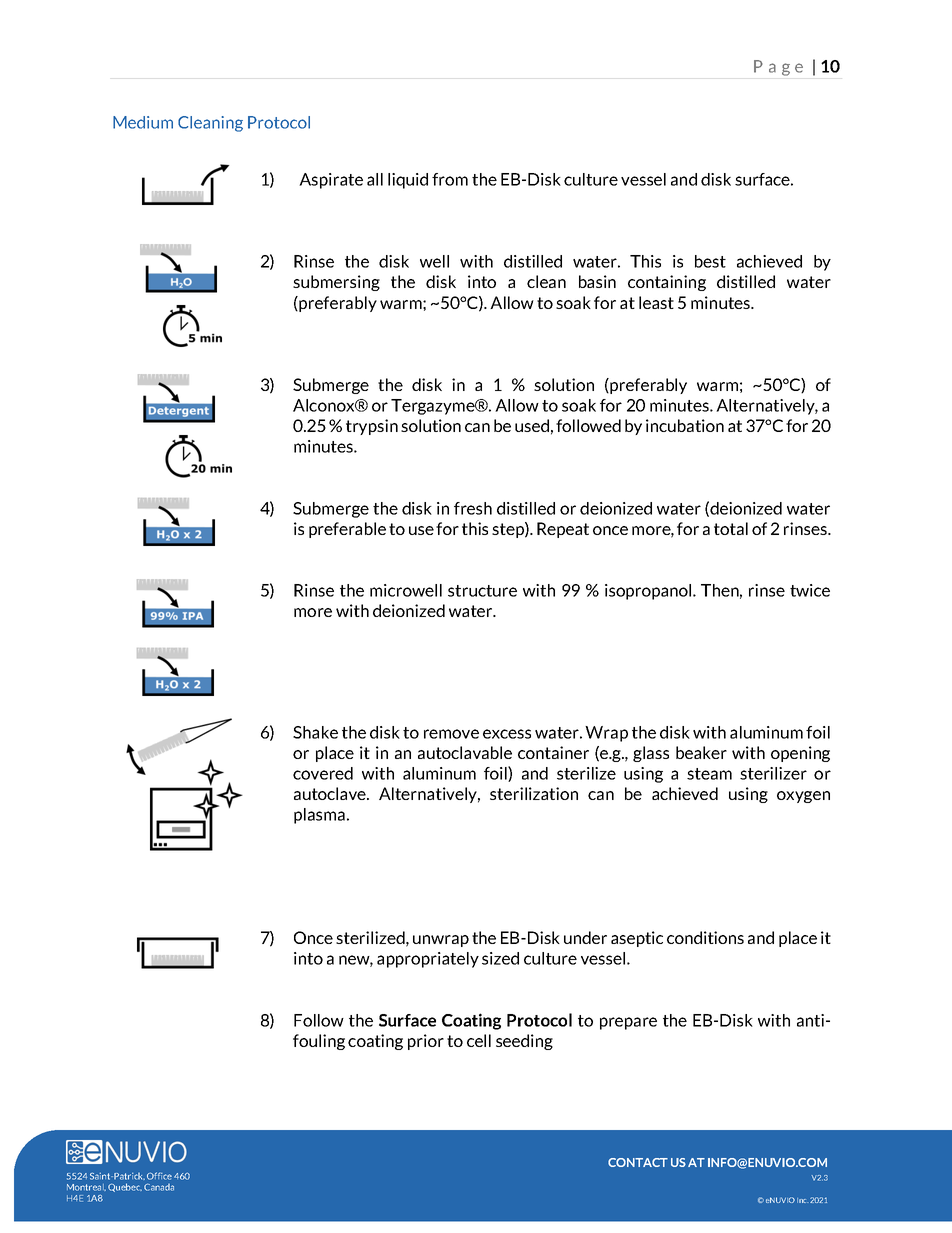  I want to click on Shake, so click(315, 732).
